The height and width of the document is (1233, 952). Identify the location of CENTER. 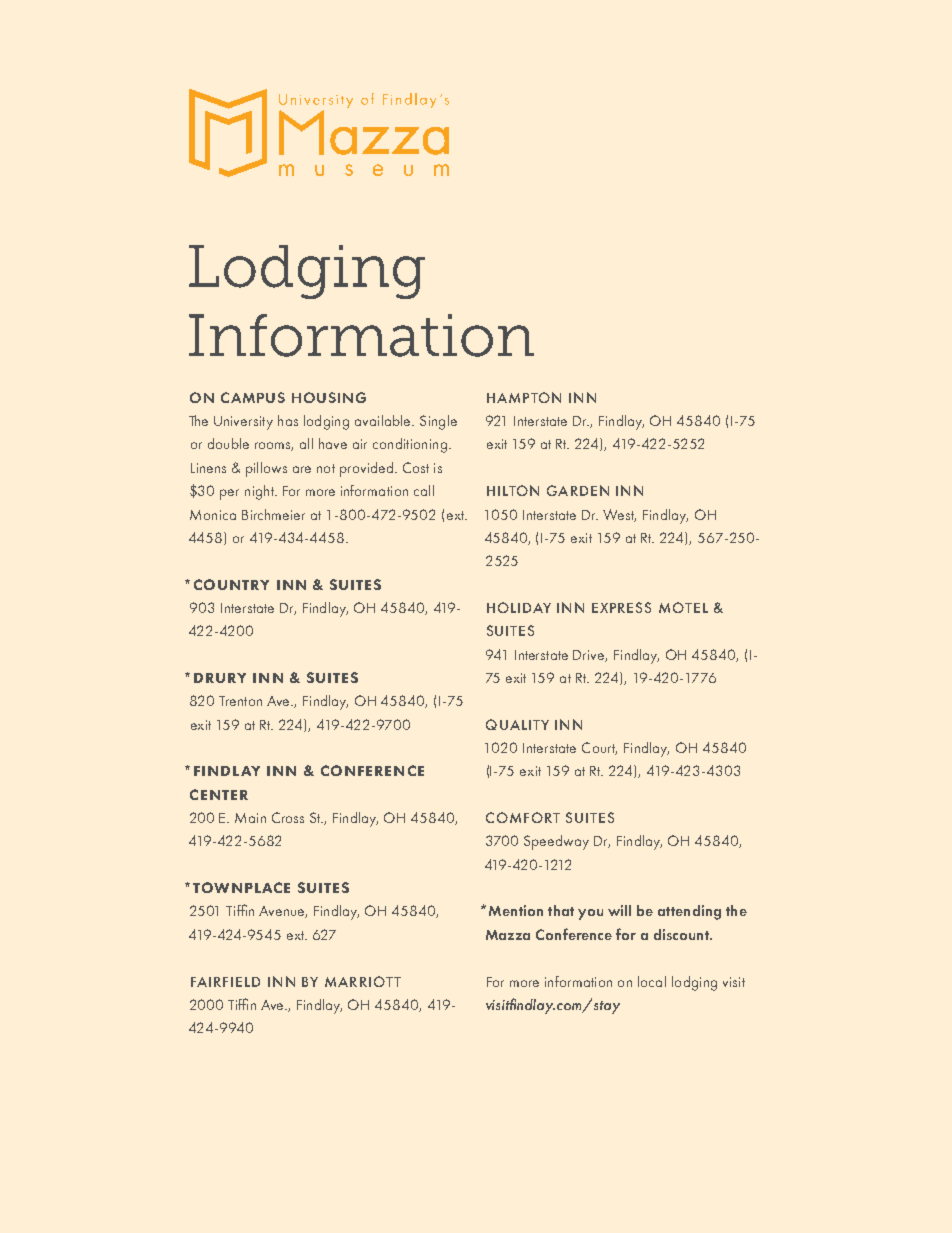
(219, 794).
